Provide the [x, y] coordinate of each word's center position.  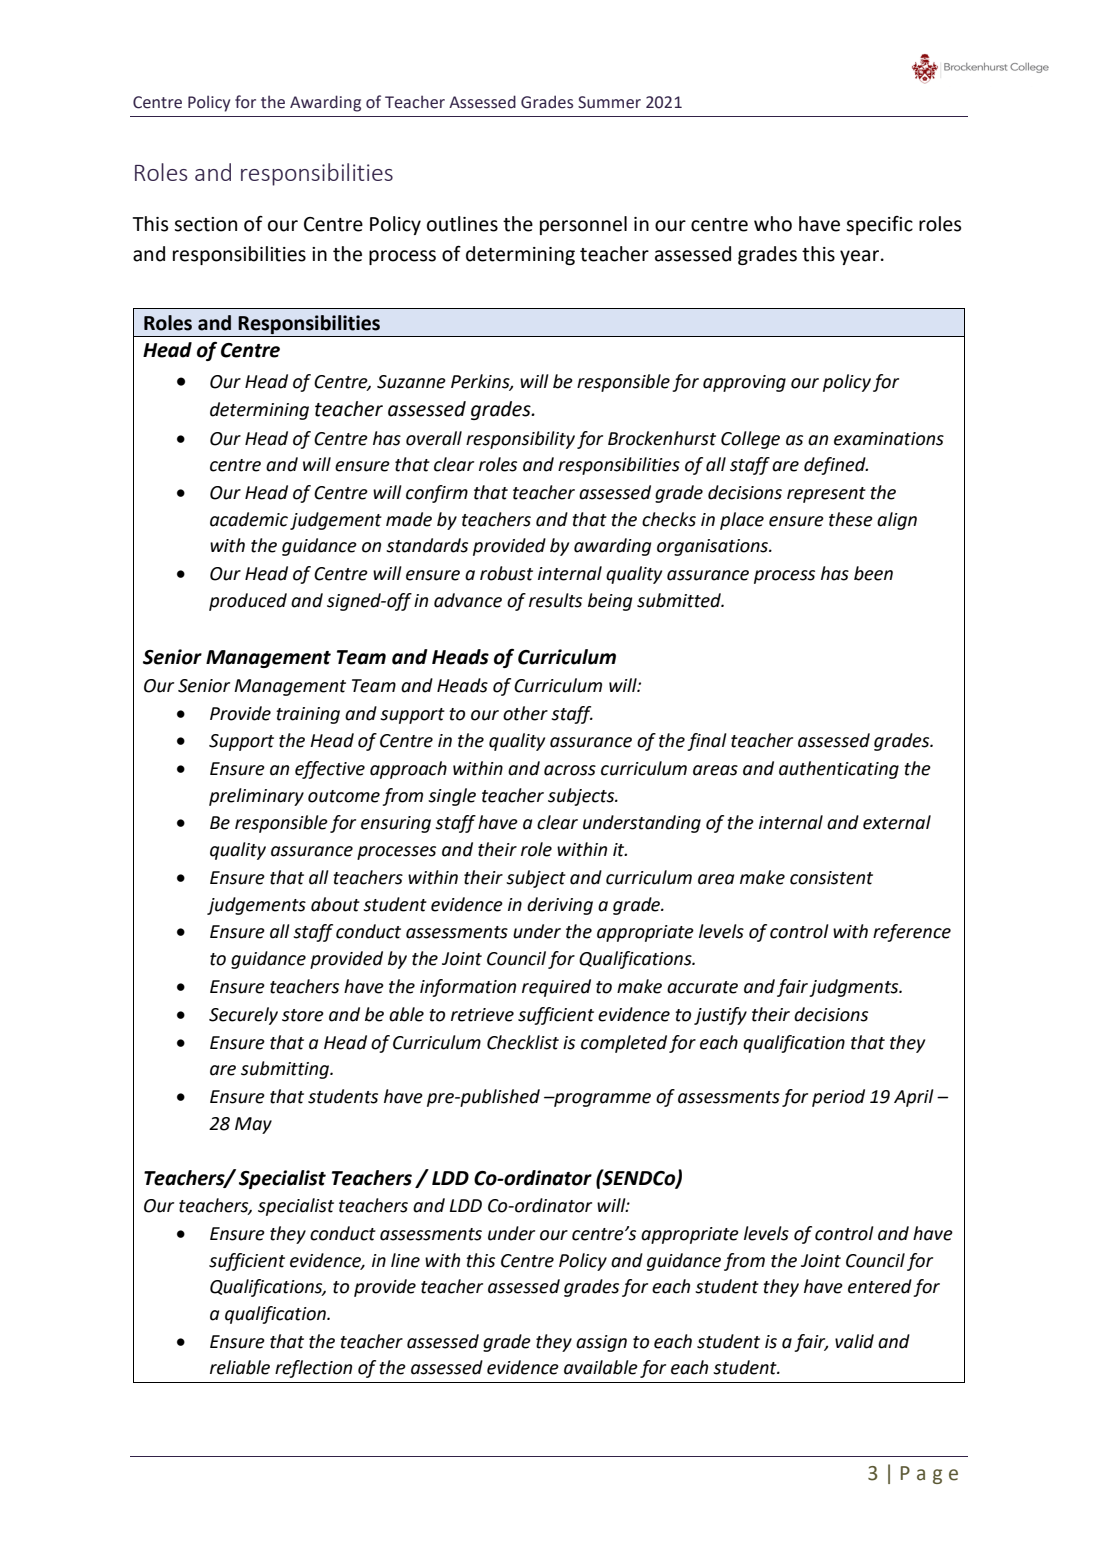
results [555, 600]
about [335, 904]
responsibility [520, 440]
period [838, 1098]
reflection [313, 1369]
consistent [831, 878]
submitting [286, 1070]
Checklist [523, 1042]
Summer [609, 102]
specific [879, 225]
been [873, 573]
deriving [560, 906]
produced [248, 602]
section [205, 224]
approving [744, 383]
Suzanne [411, 382]
